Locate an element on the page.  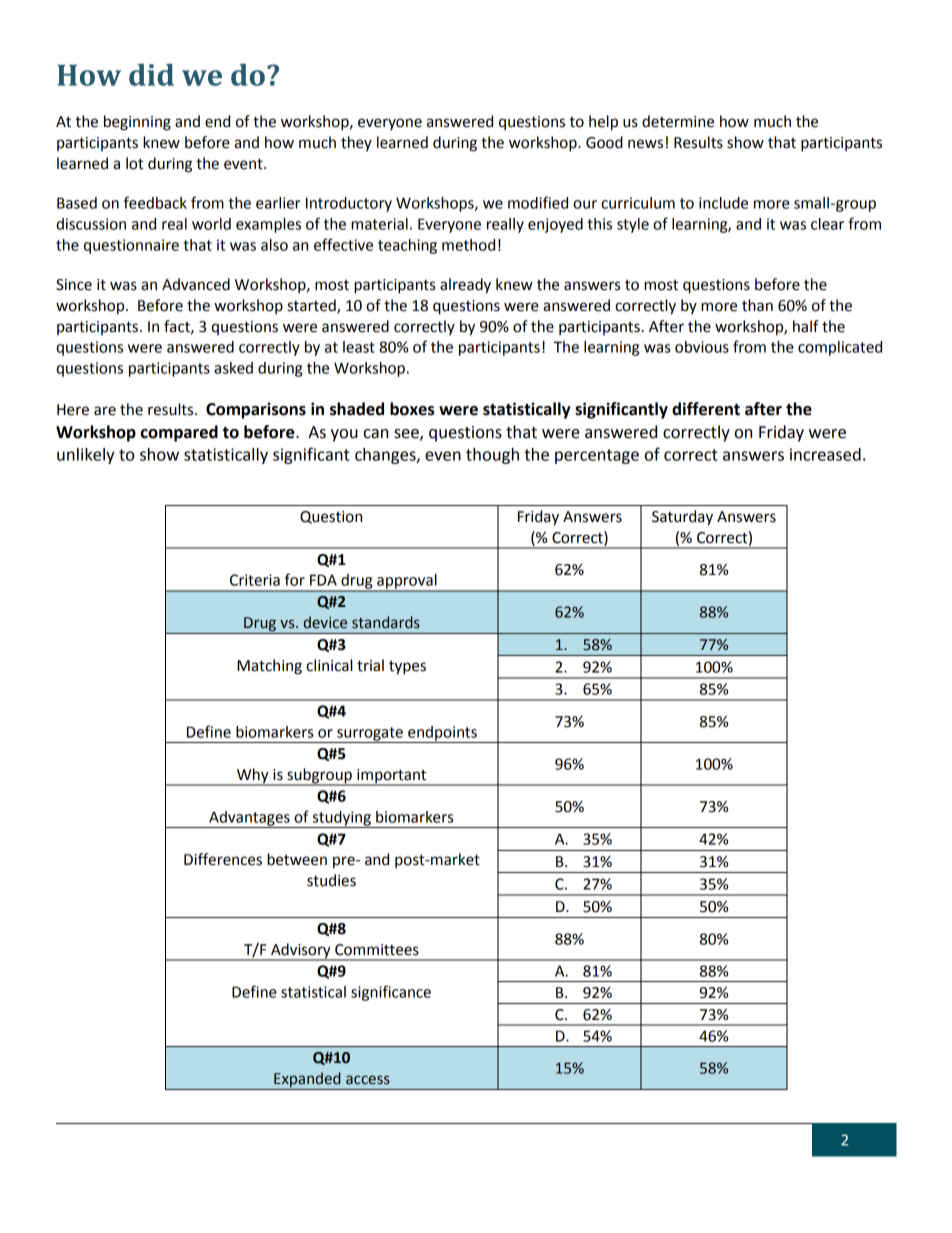
determine is located at coordinates (678, 121).
